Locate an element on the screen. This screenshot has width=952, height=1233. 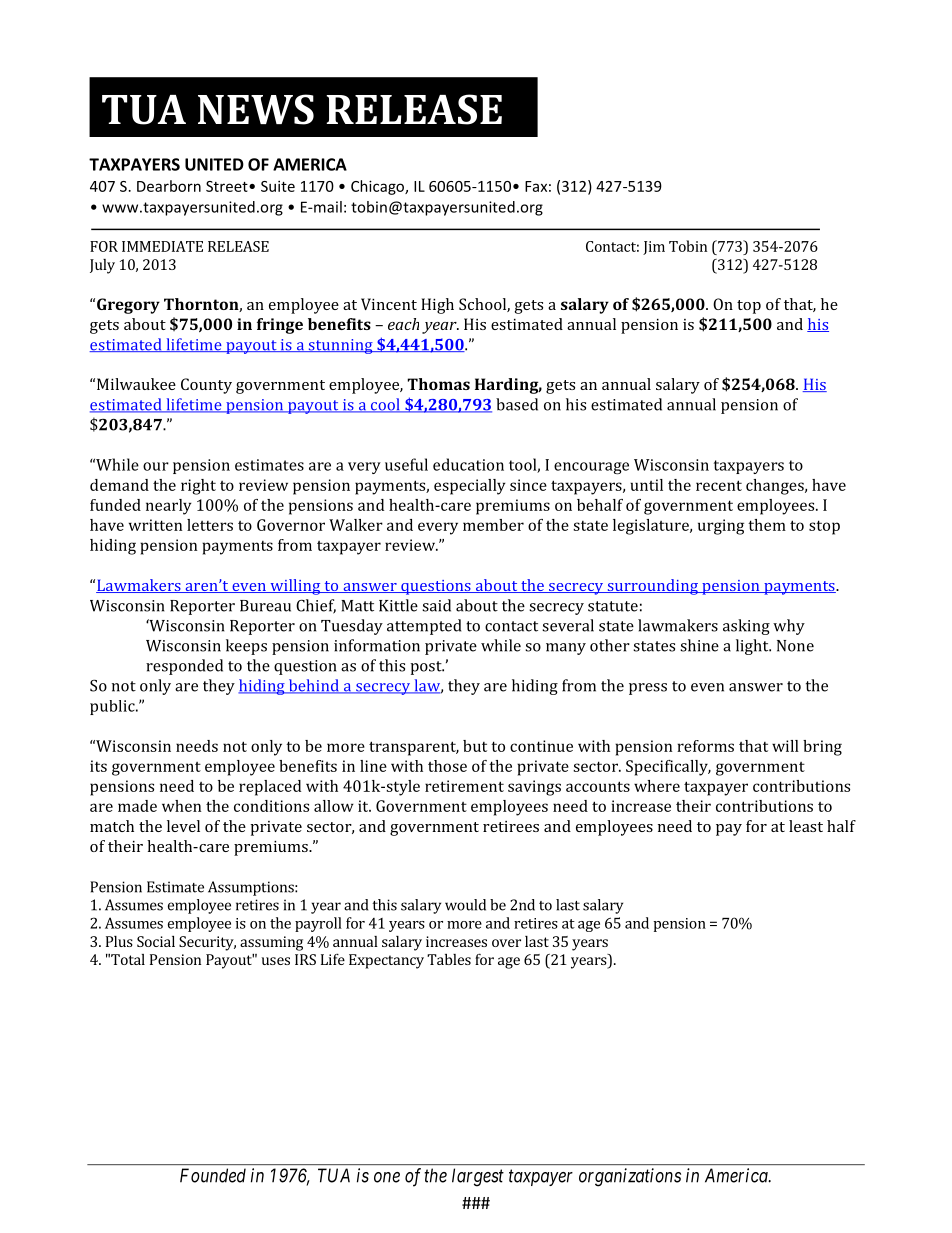
recent is located at coordinates (719, 485).
